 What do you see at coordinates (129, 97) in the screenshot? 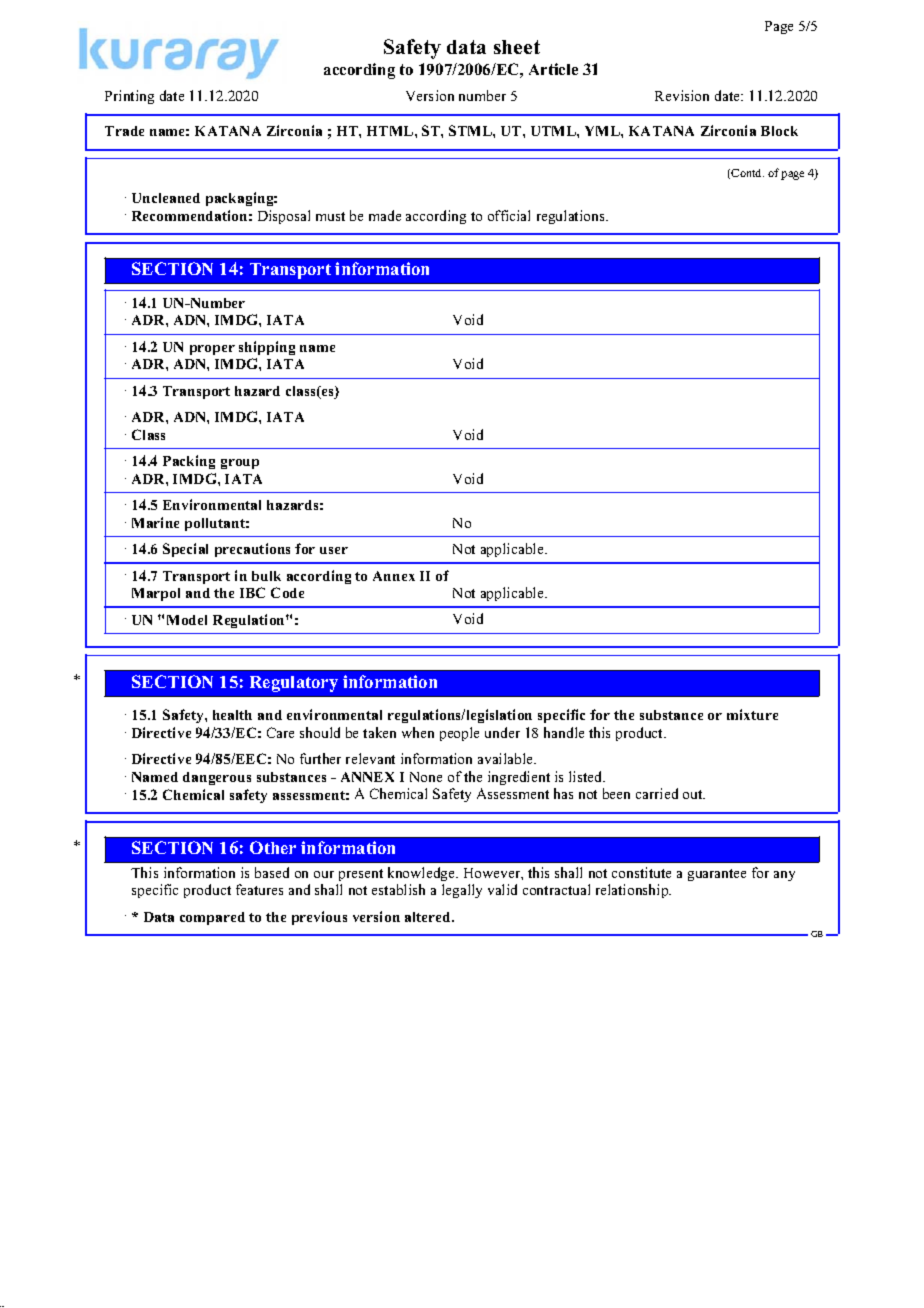
I see `Printing` at bounding box center [129, 97].
